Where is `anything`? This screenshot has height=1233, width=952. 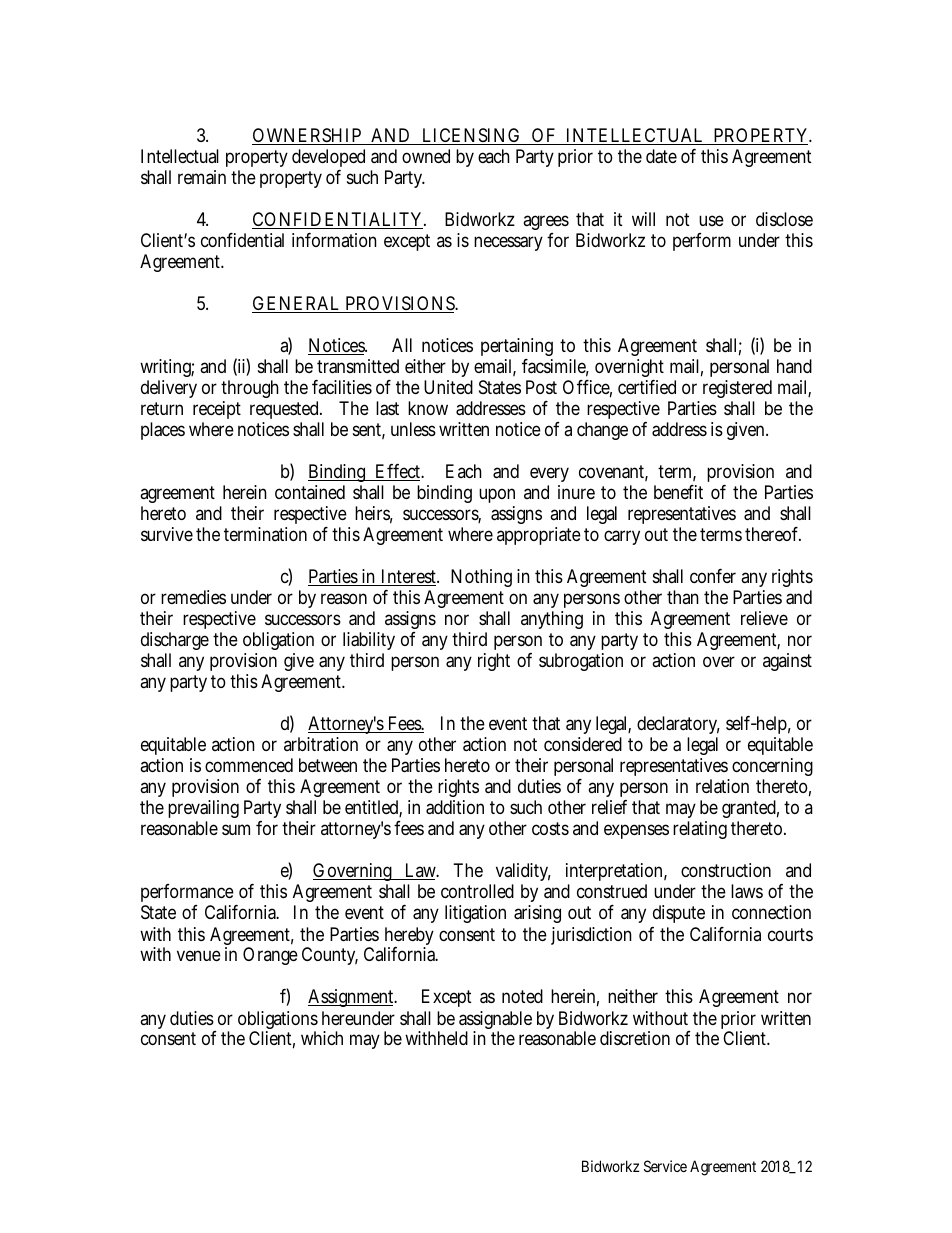 anything is located at coordinates (552, 620).
